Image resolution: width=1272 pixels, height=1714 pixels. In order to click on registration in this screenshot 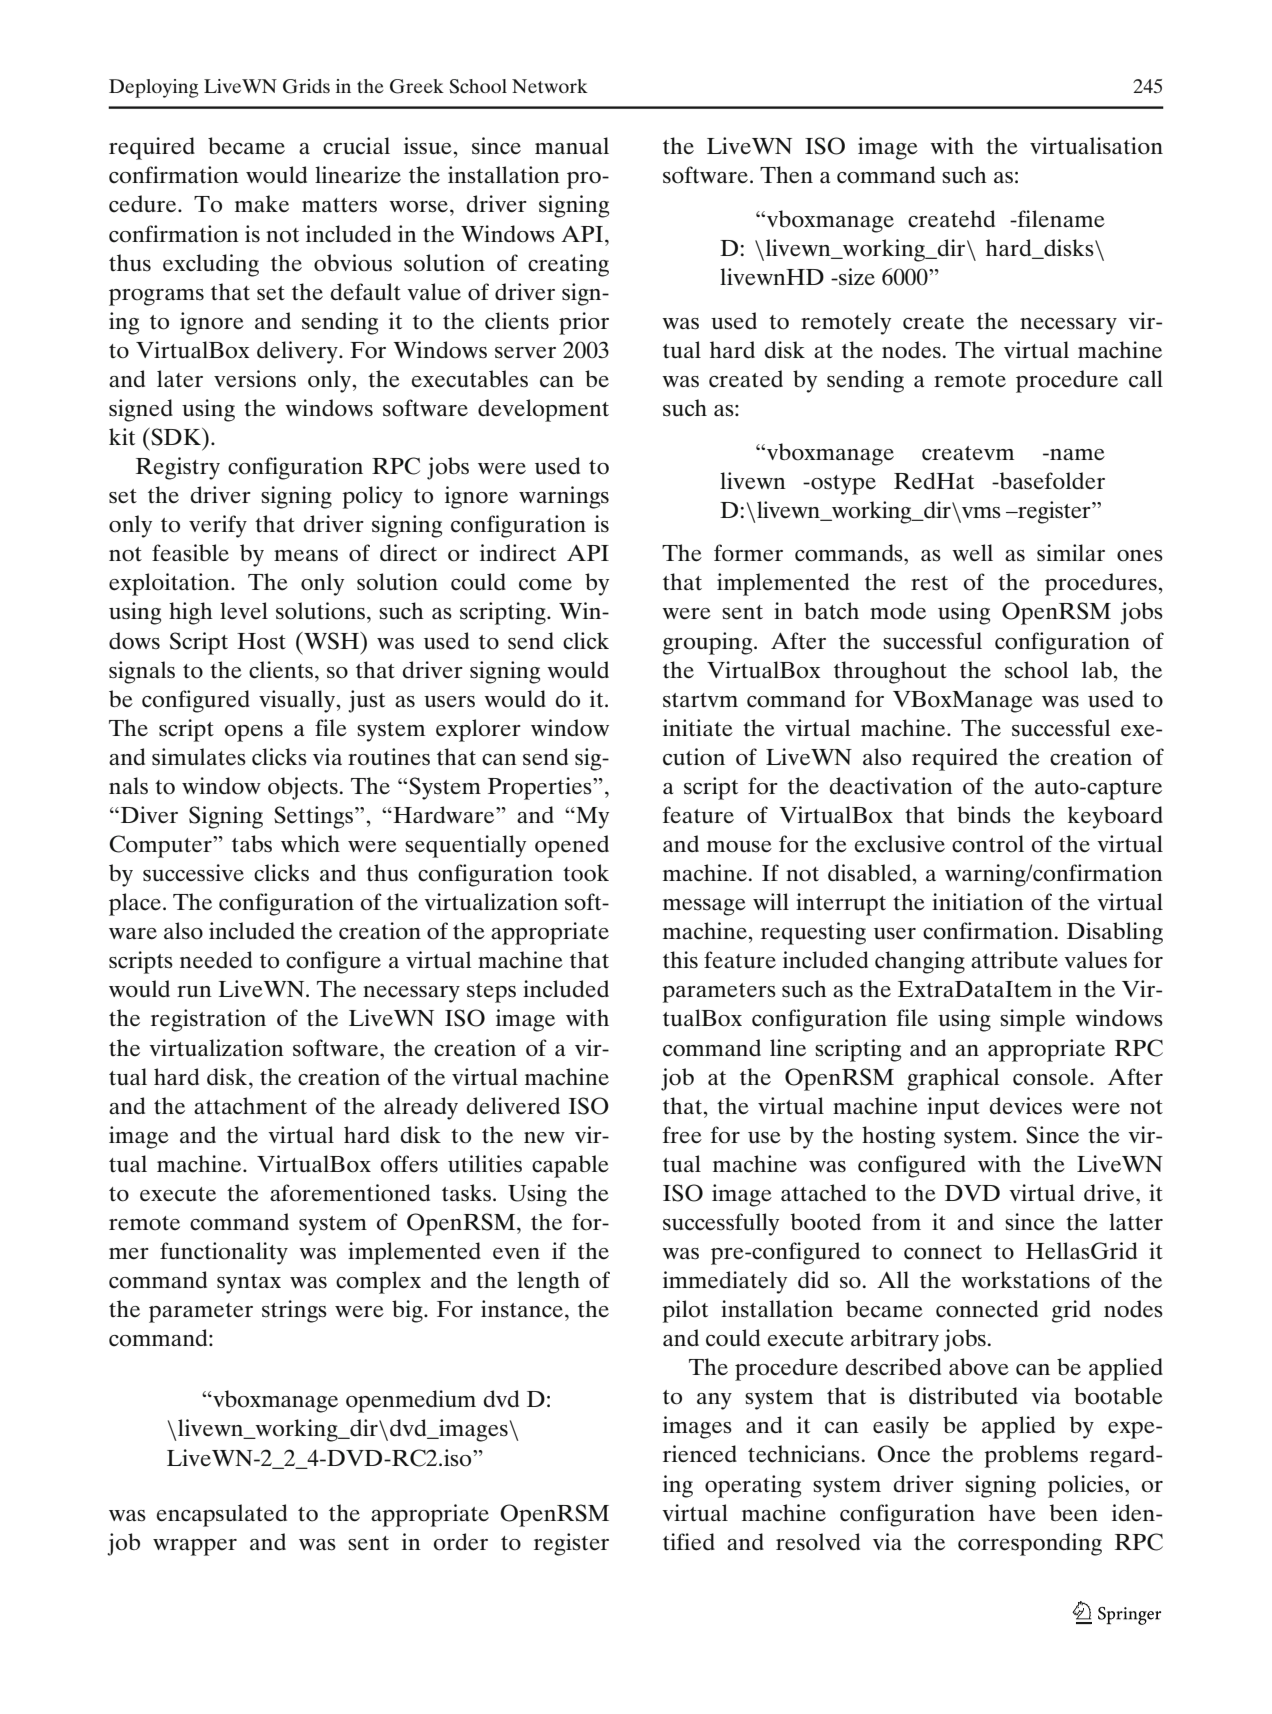, I will do `click(208, 1020)`.
